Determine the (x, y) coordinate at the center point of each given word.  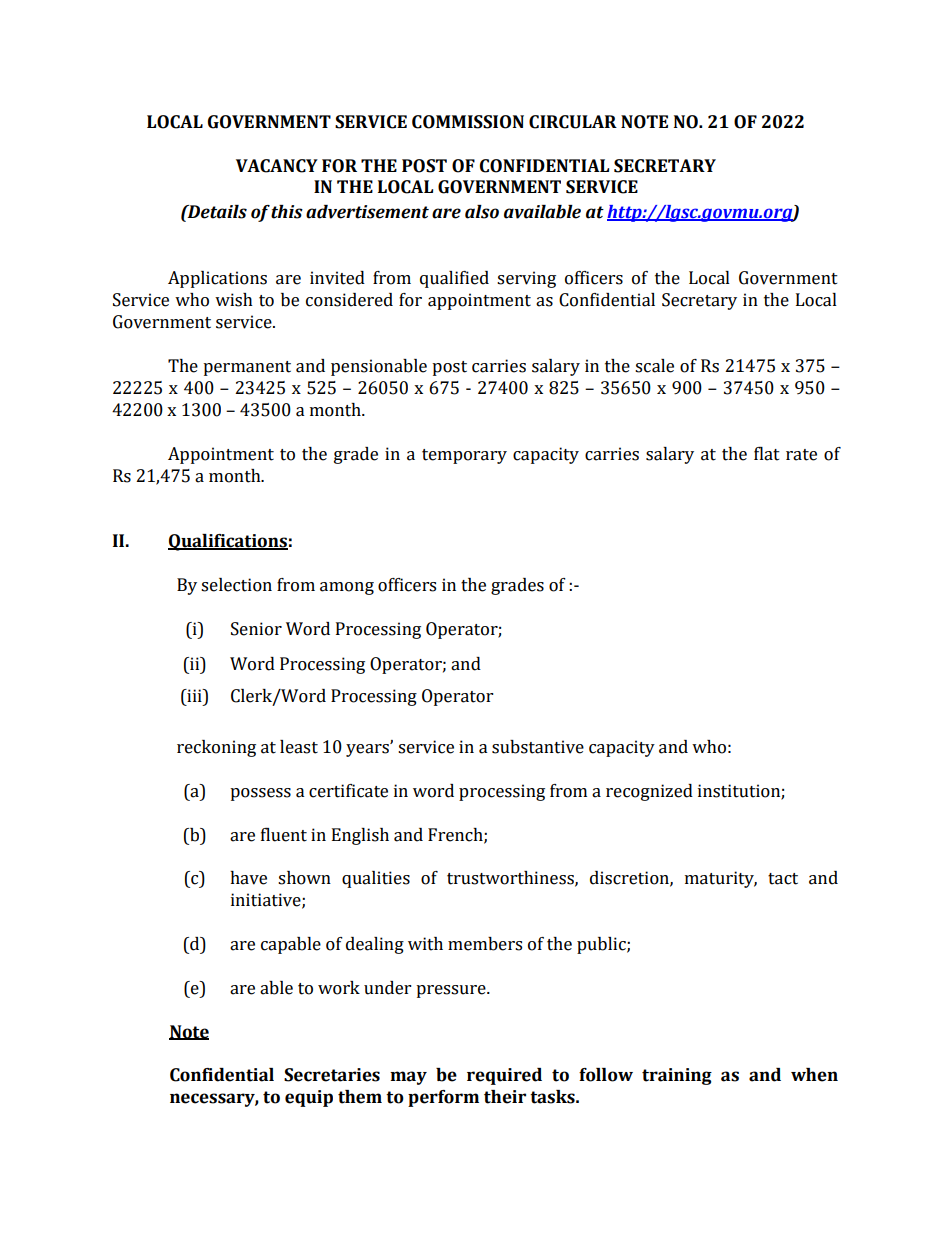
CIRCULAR (573, 122)
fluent (284, 834)
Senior (256, 629)
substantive (538, 747)
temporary (464, 456)
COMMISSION (468, 122)
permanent (247, 368)
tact (783, 879)
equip (309, 1098)
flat (767, 454)
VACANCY (277, 166)
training (677, 1076)
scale (654, 366)
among (347, 588)
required (504, 1076)
